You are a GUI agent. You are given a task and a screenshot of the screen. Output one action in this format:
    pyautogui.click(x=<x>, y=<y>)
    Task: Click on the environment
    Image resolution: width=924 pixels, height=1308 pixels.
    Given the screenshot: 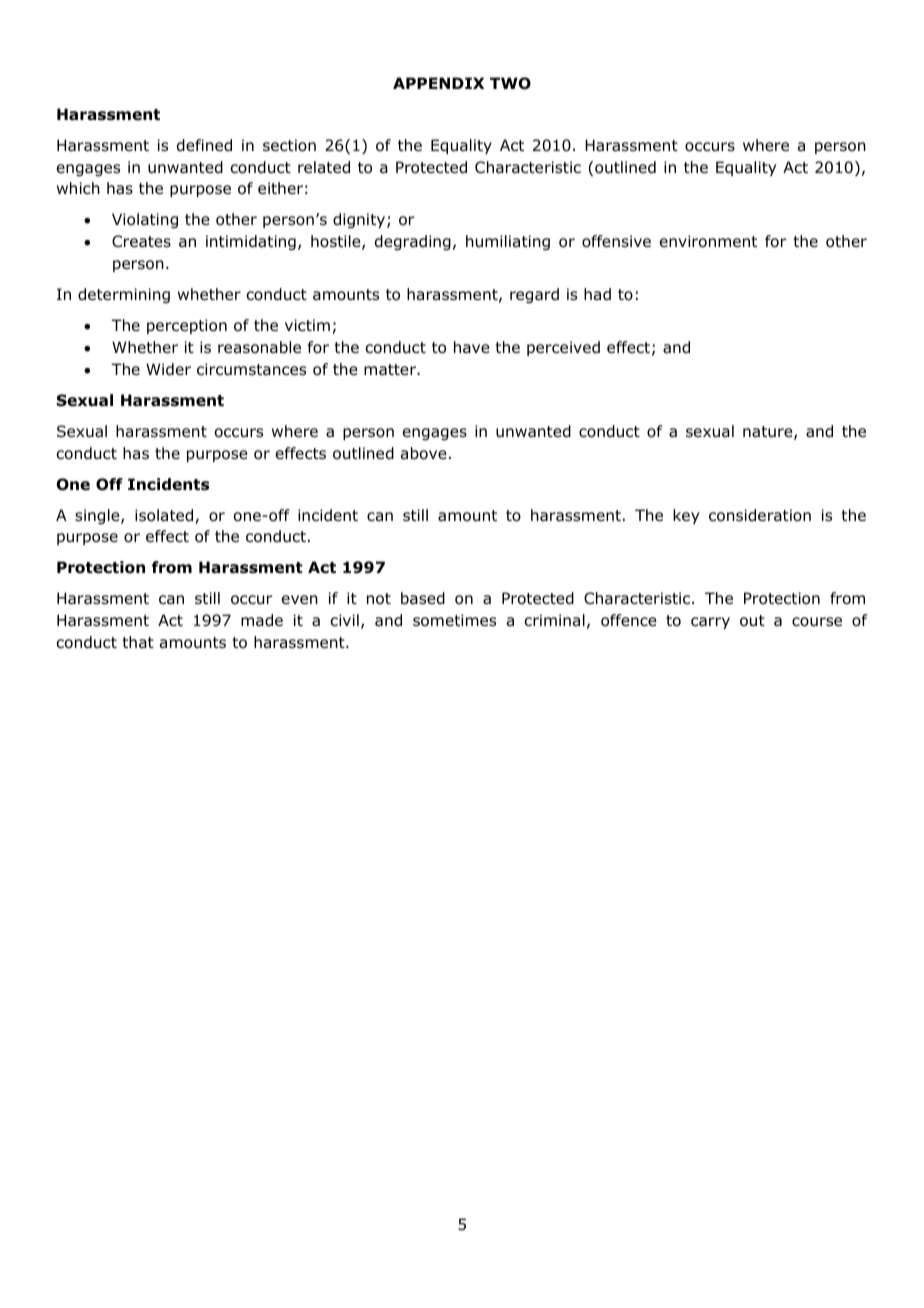 What is the action you would take?
    pyautogui.click(x=708, y=241)
